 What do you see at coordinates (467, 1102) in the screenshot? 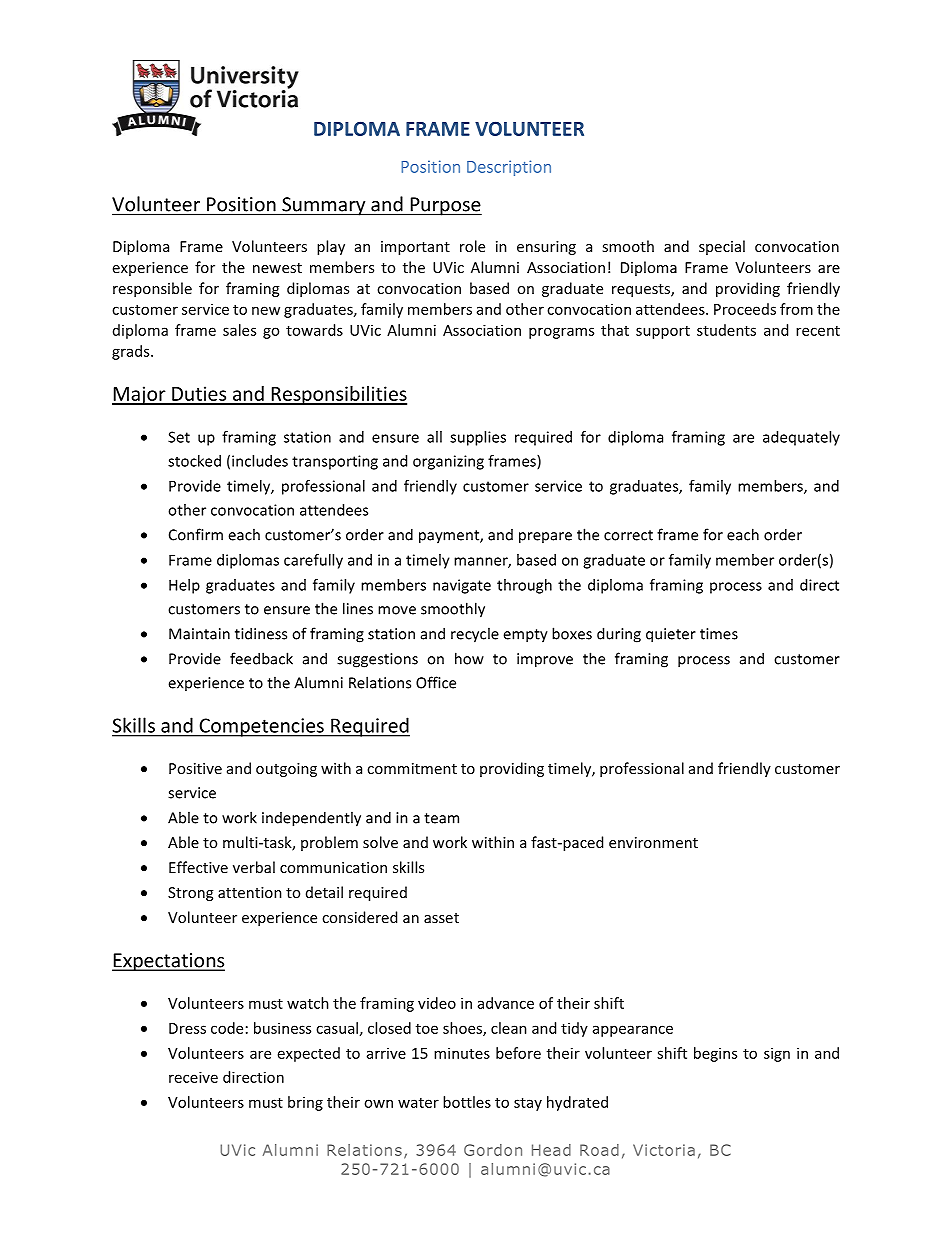
I see `bottles` at bounding box center [467, 1102].
